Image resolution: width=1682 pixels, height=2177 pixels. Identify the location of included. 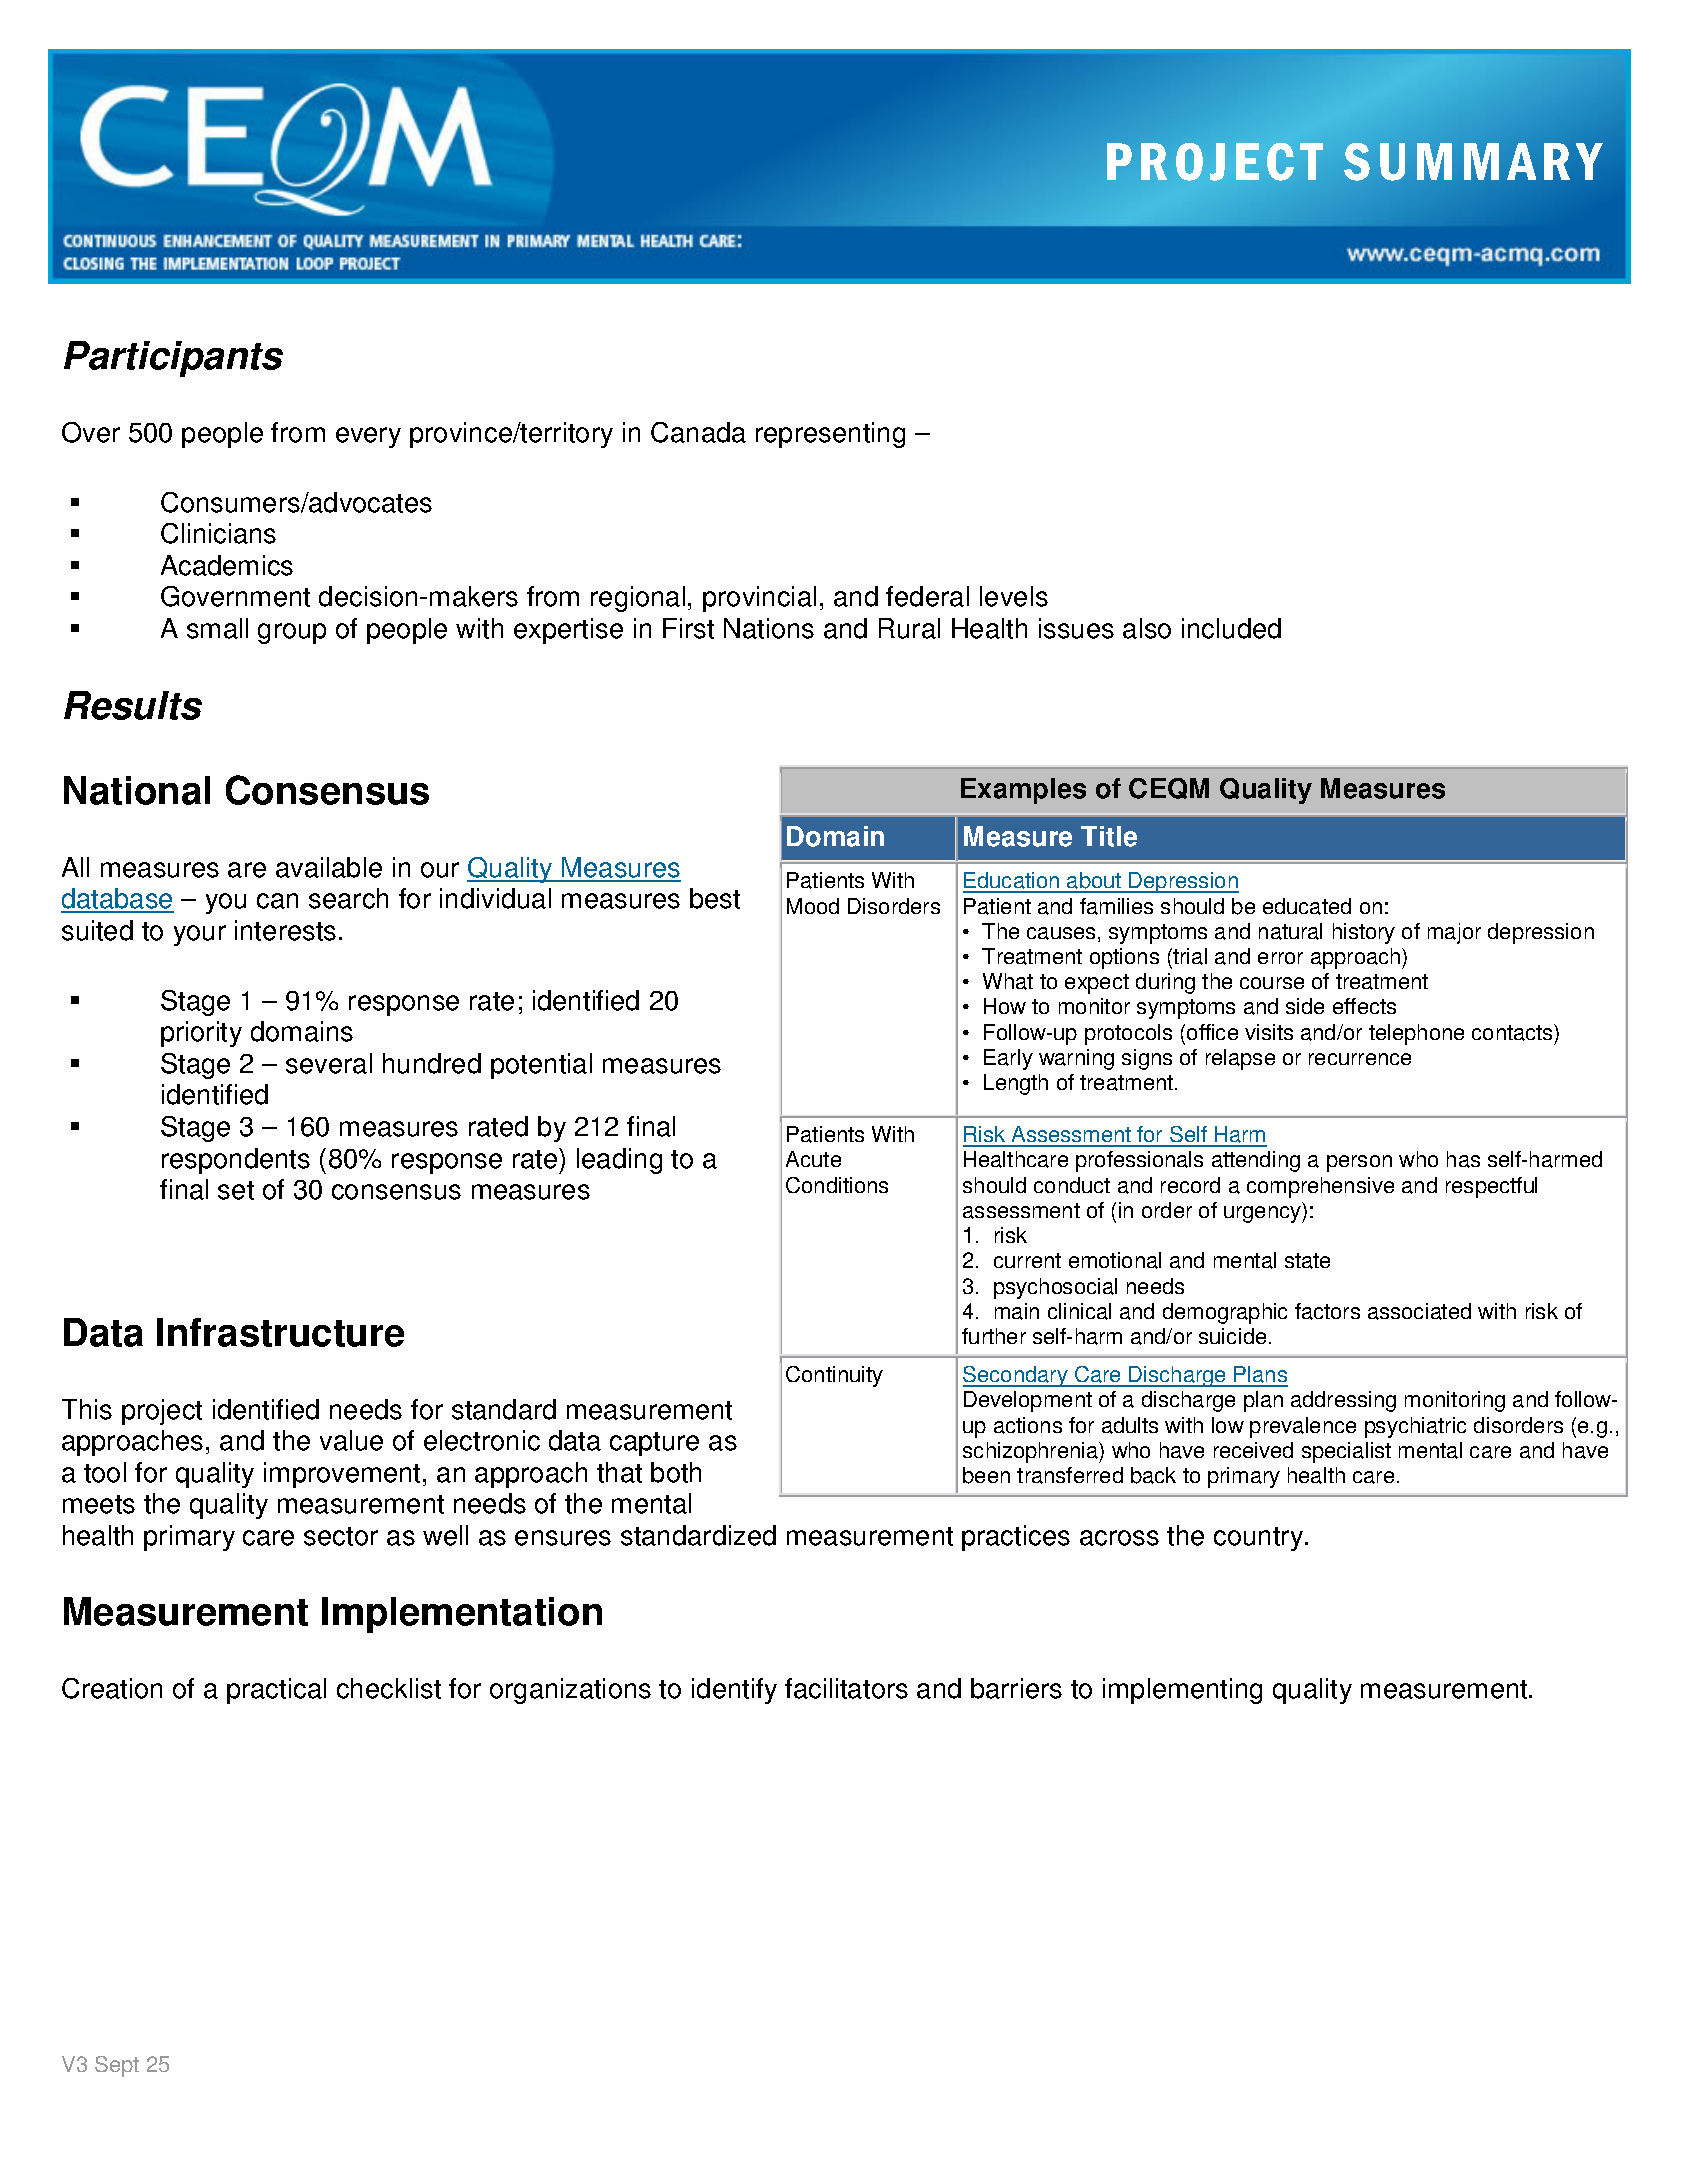
(1231, 628).
